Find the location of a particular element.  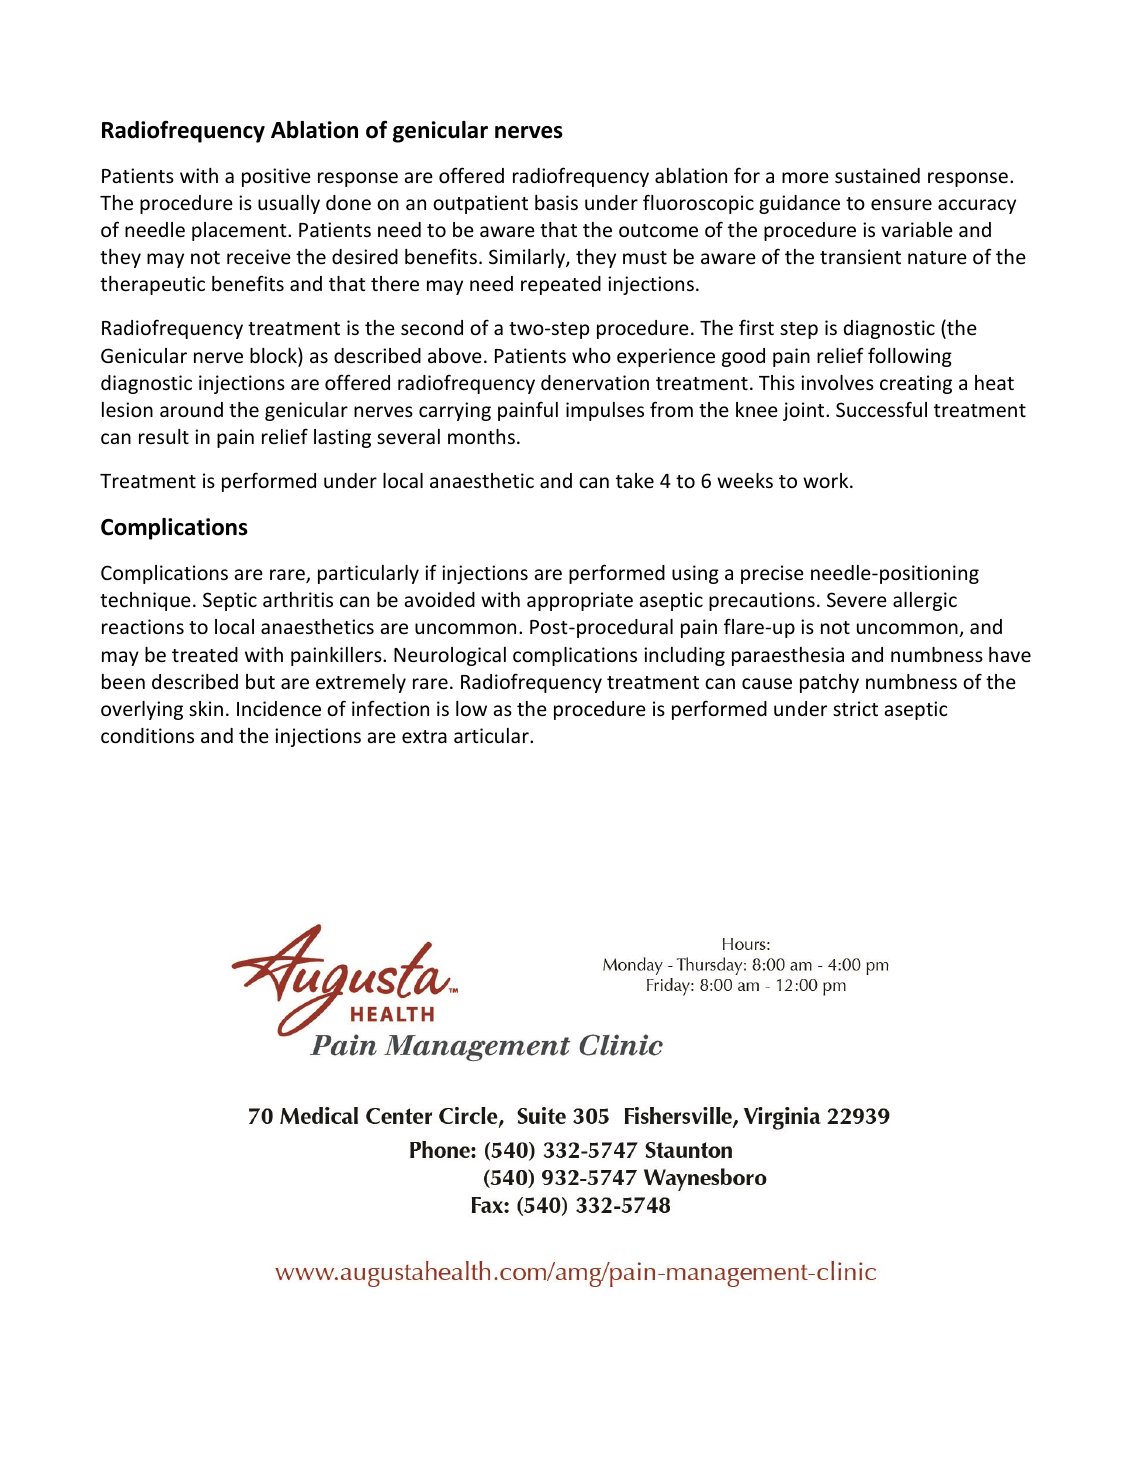

skin is located at coordinates (206, 708).
